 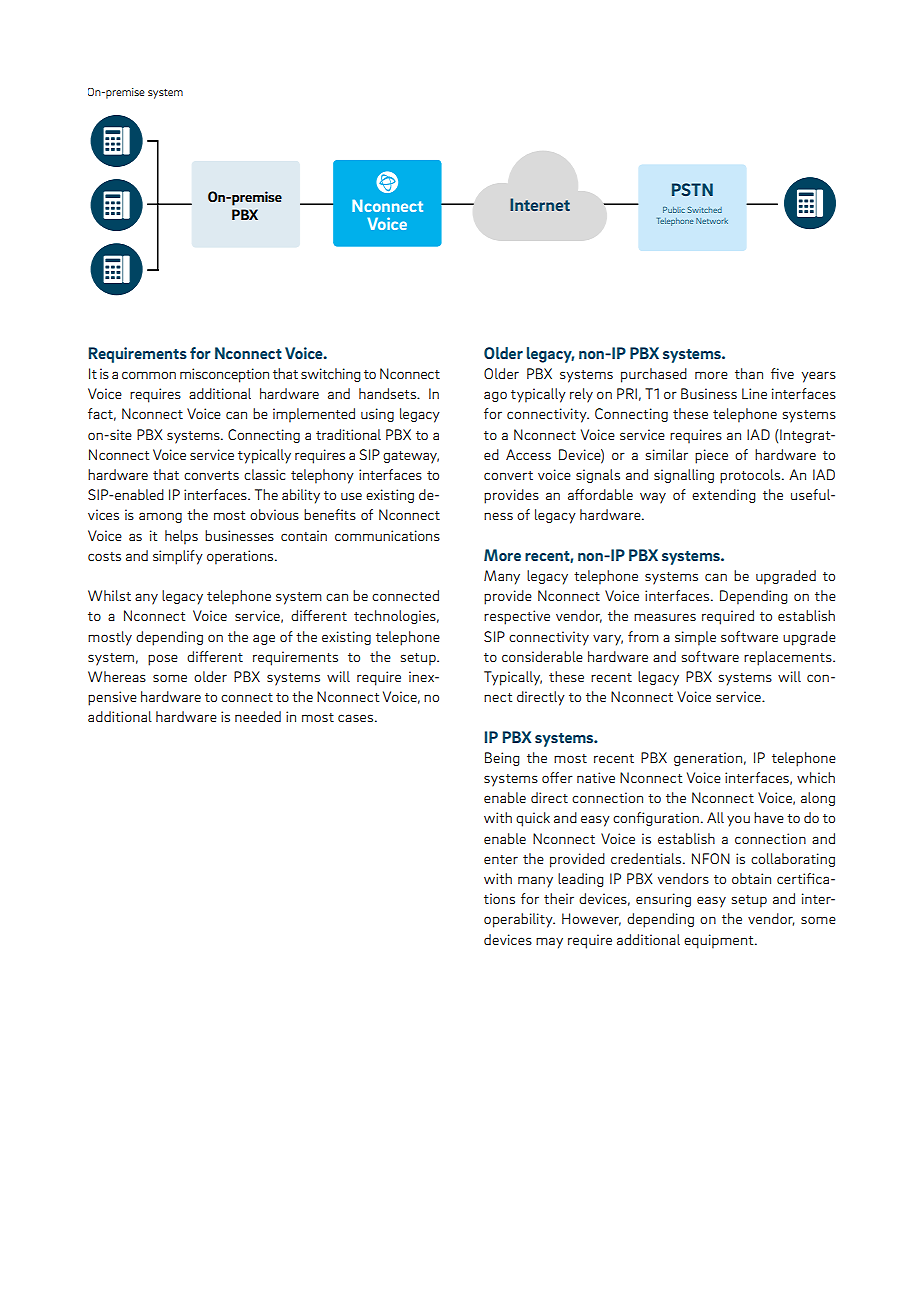 What do you see at coordinates (674, 210) in the screenshot?
I see `Public` at bounding box center [674, 210].
